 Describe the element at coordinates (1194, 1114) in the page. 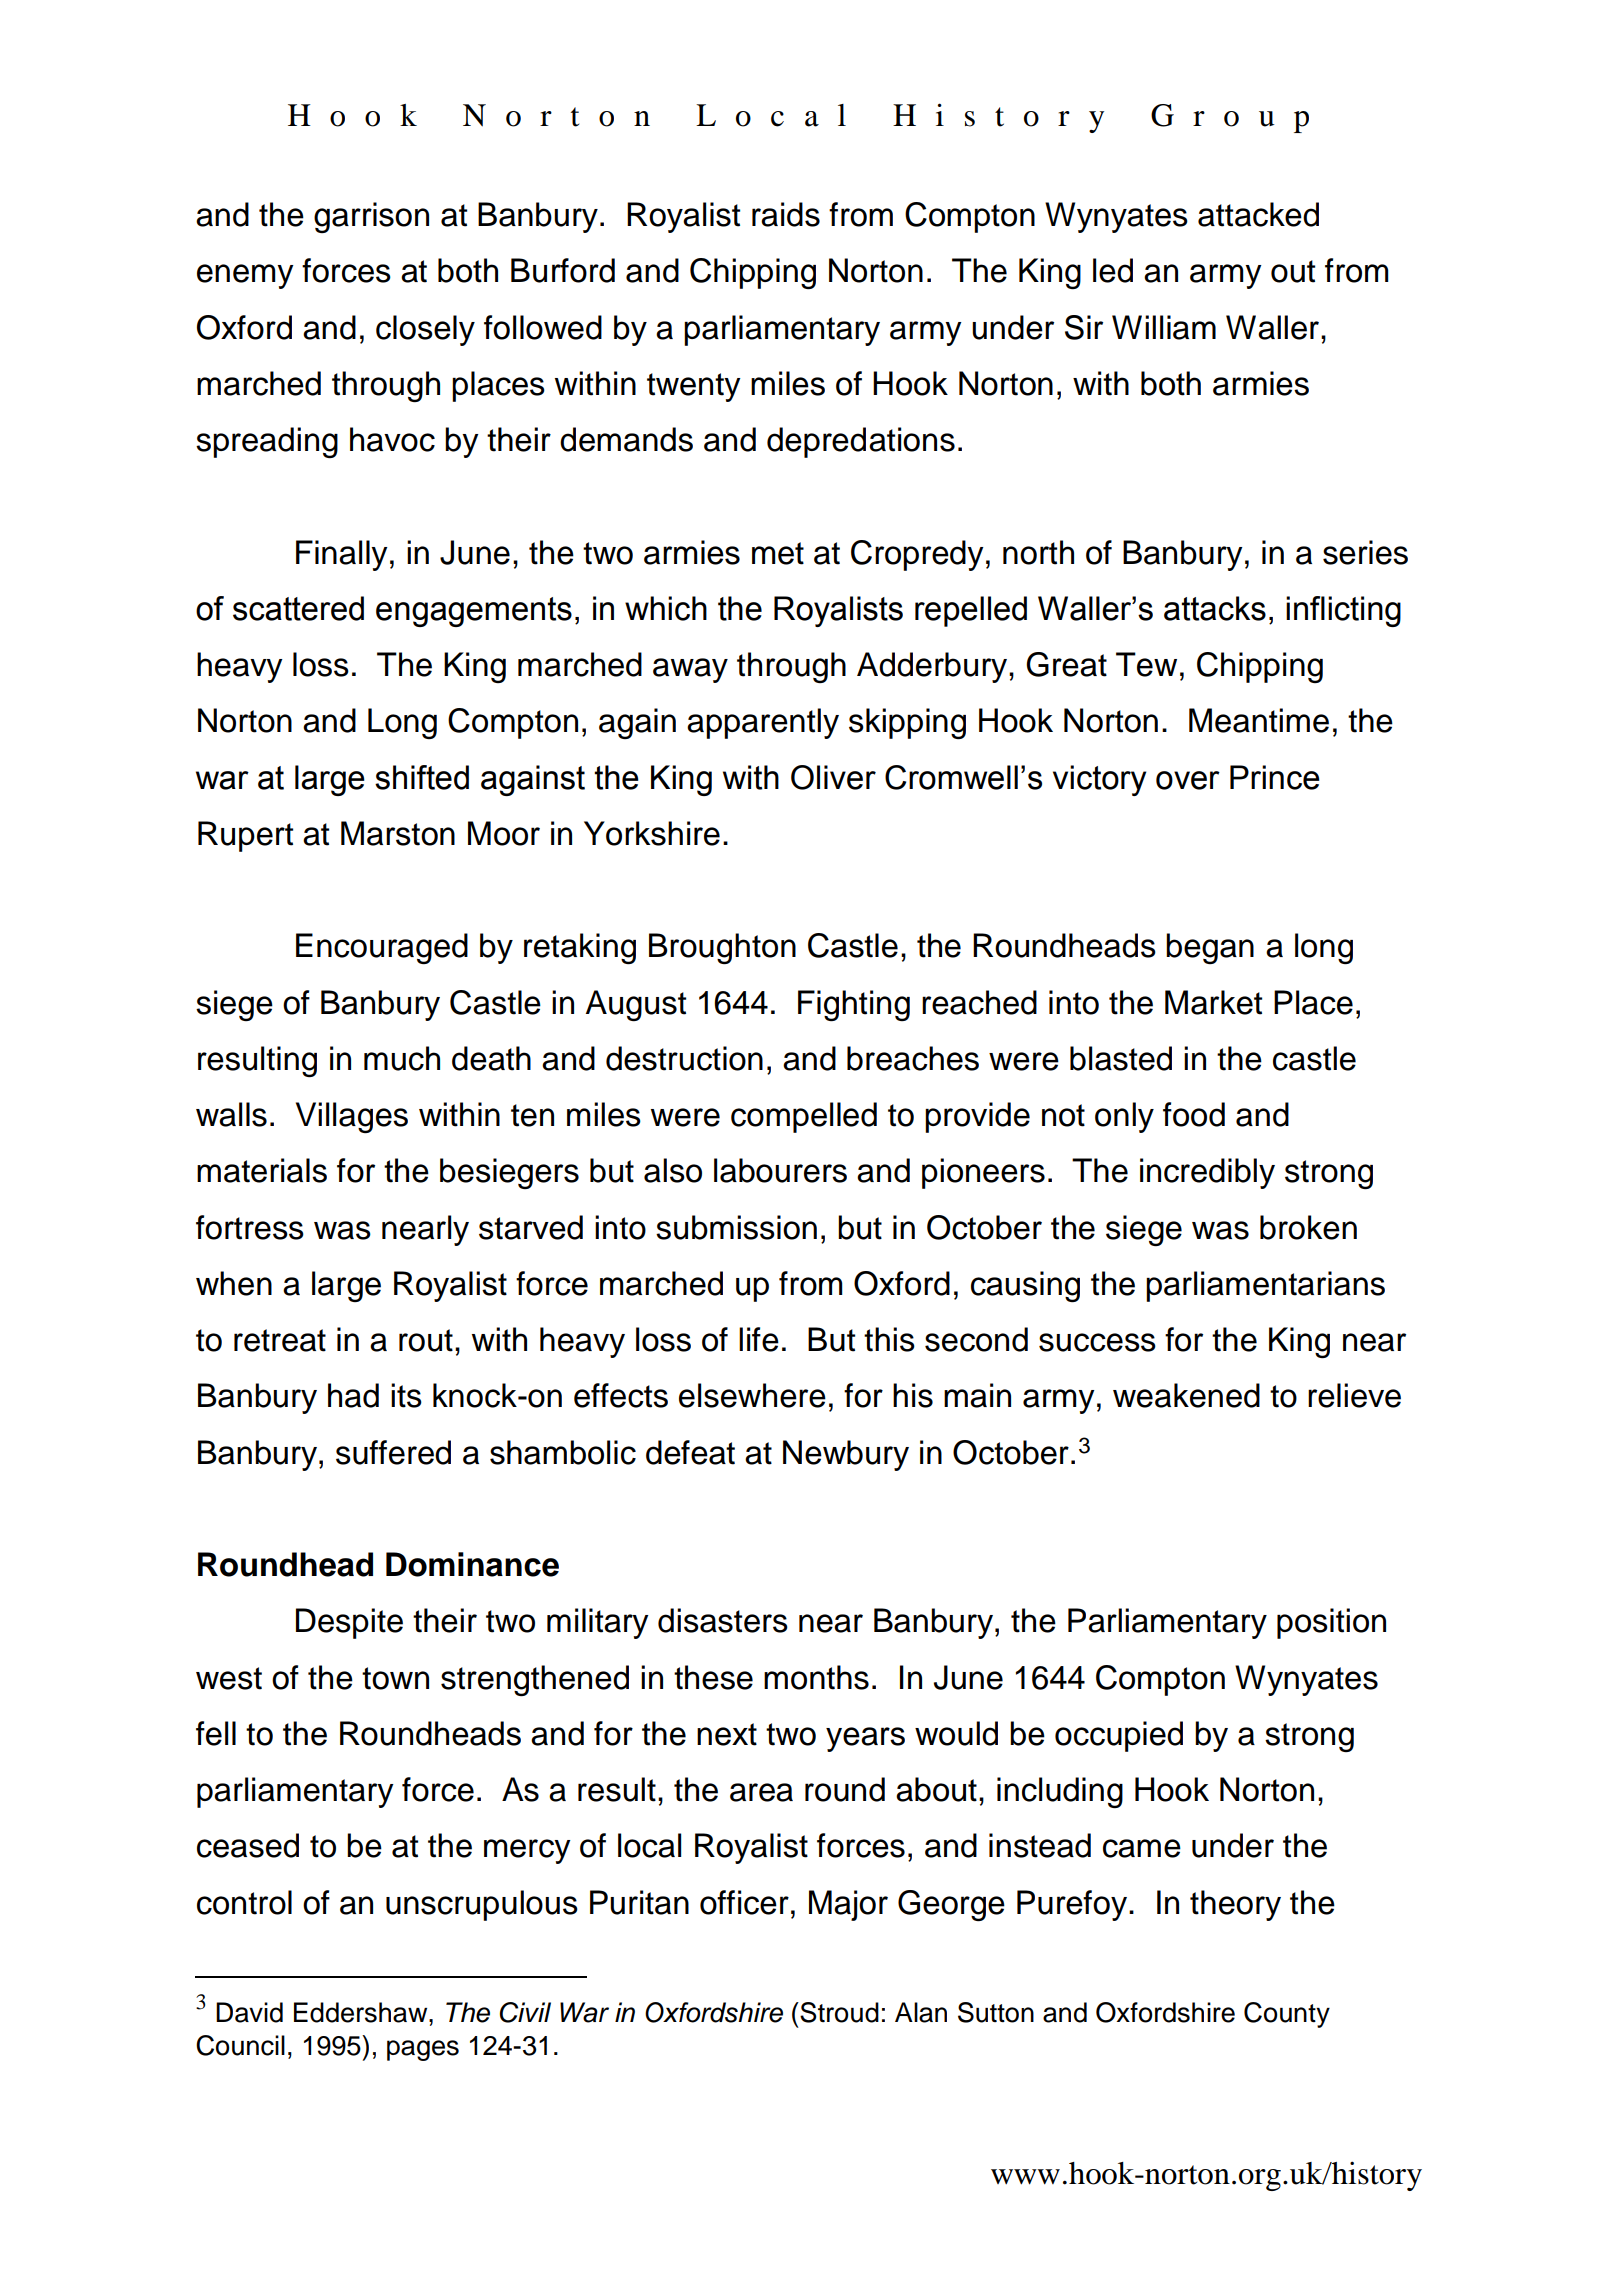

I see `food` at that location.
